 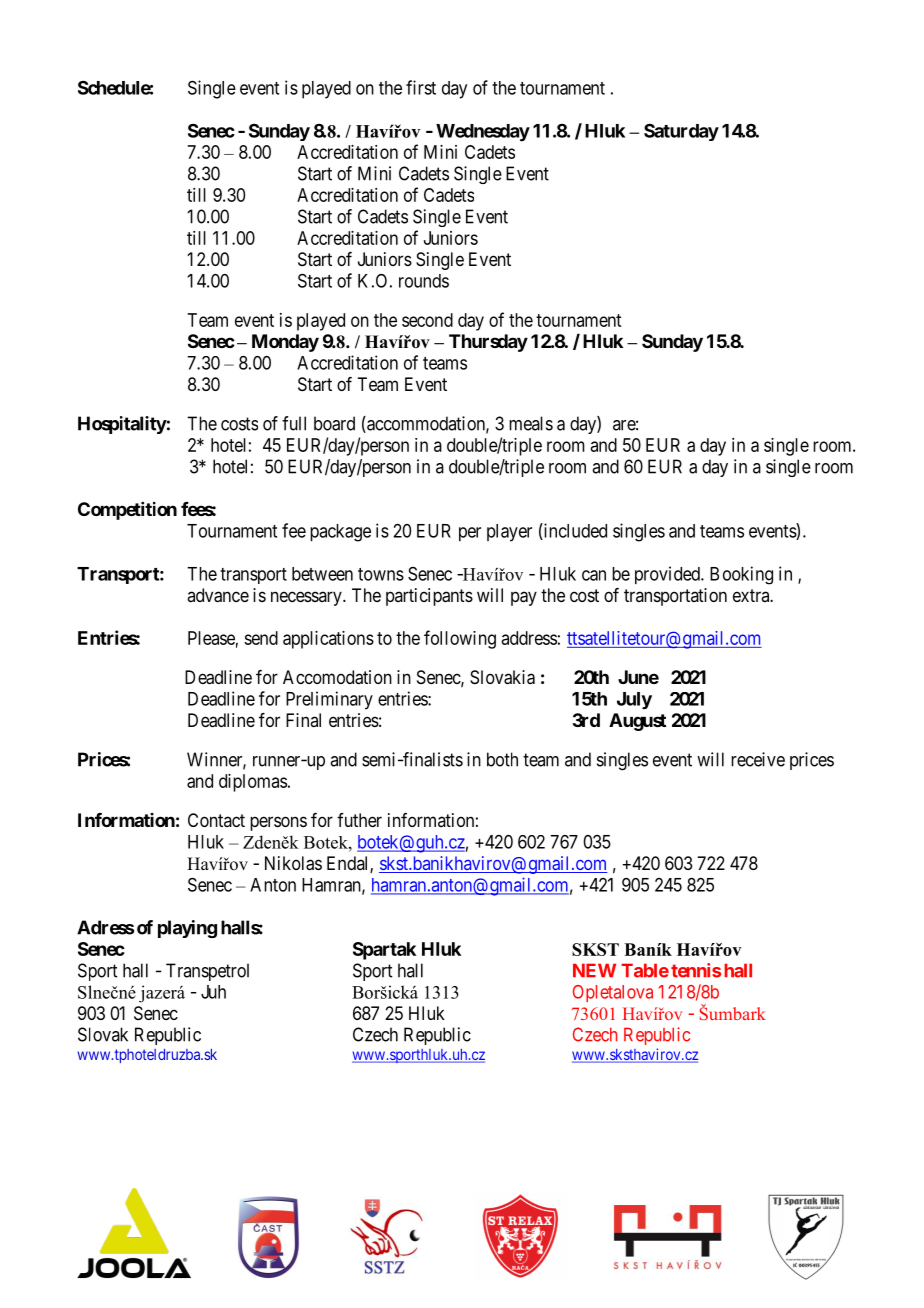 I want to click on send, so click(x=261, y=638).
